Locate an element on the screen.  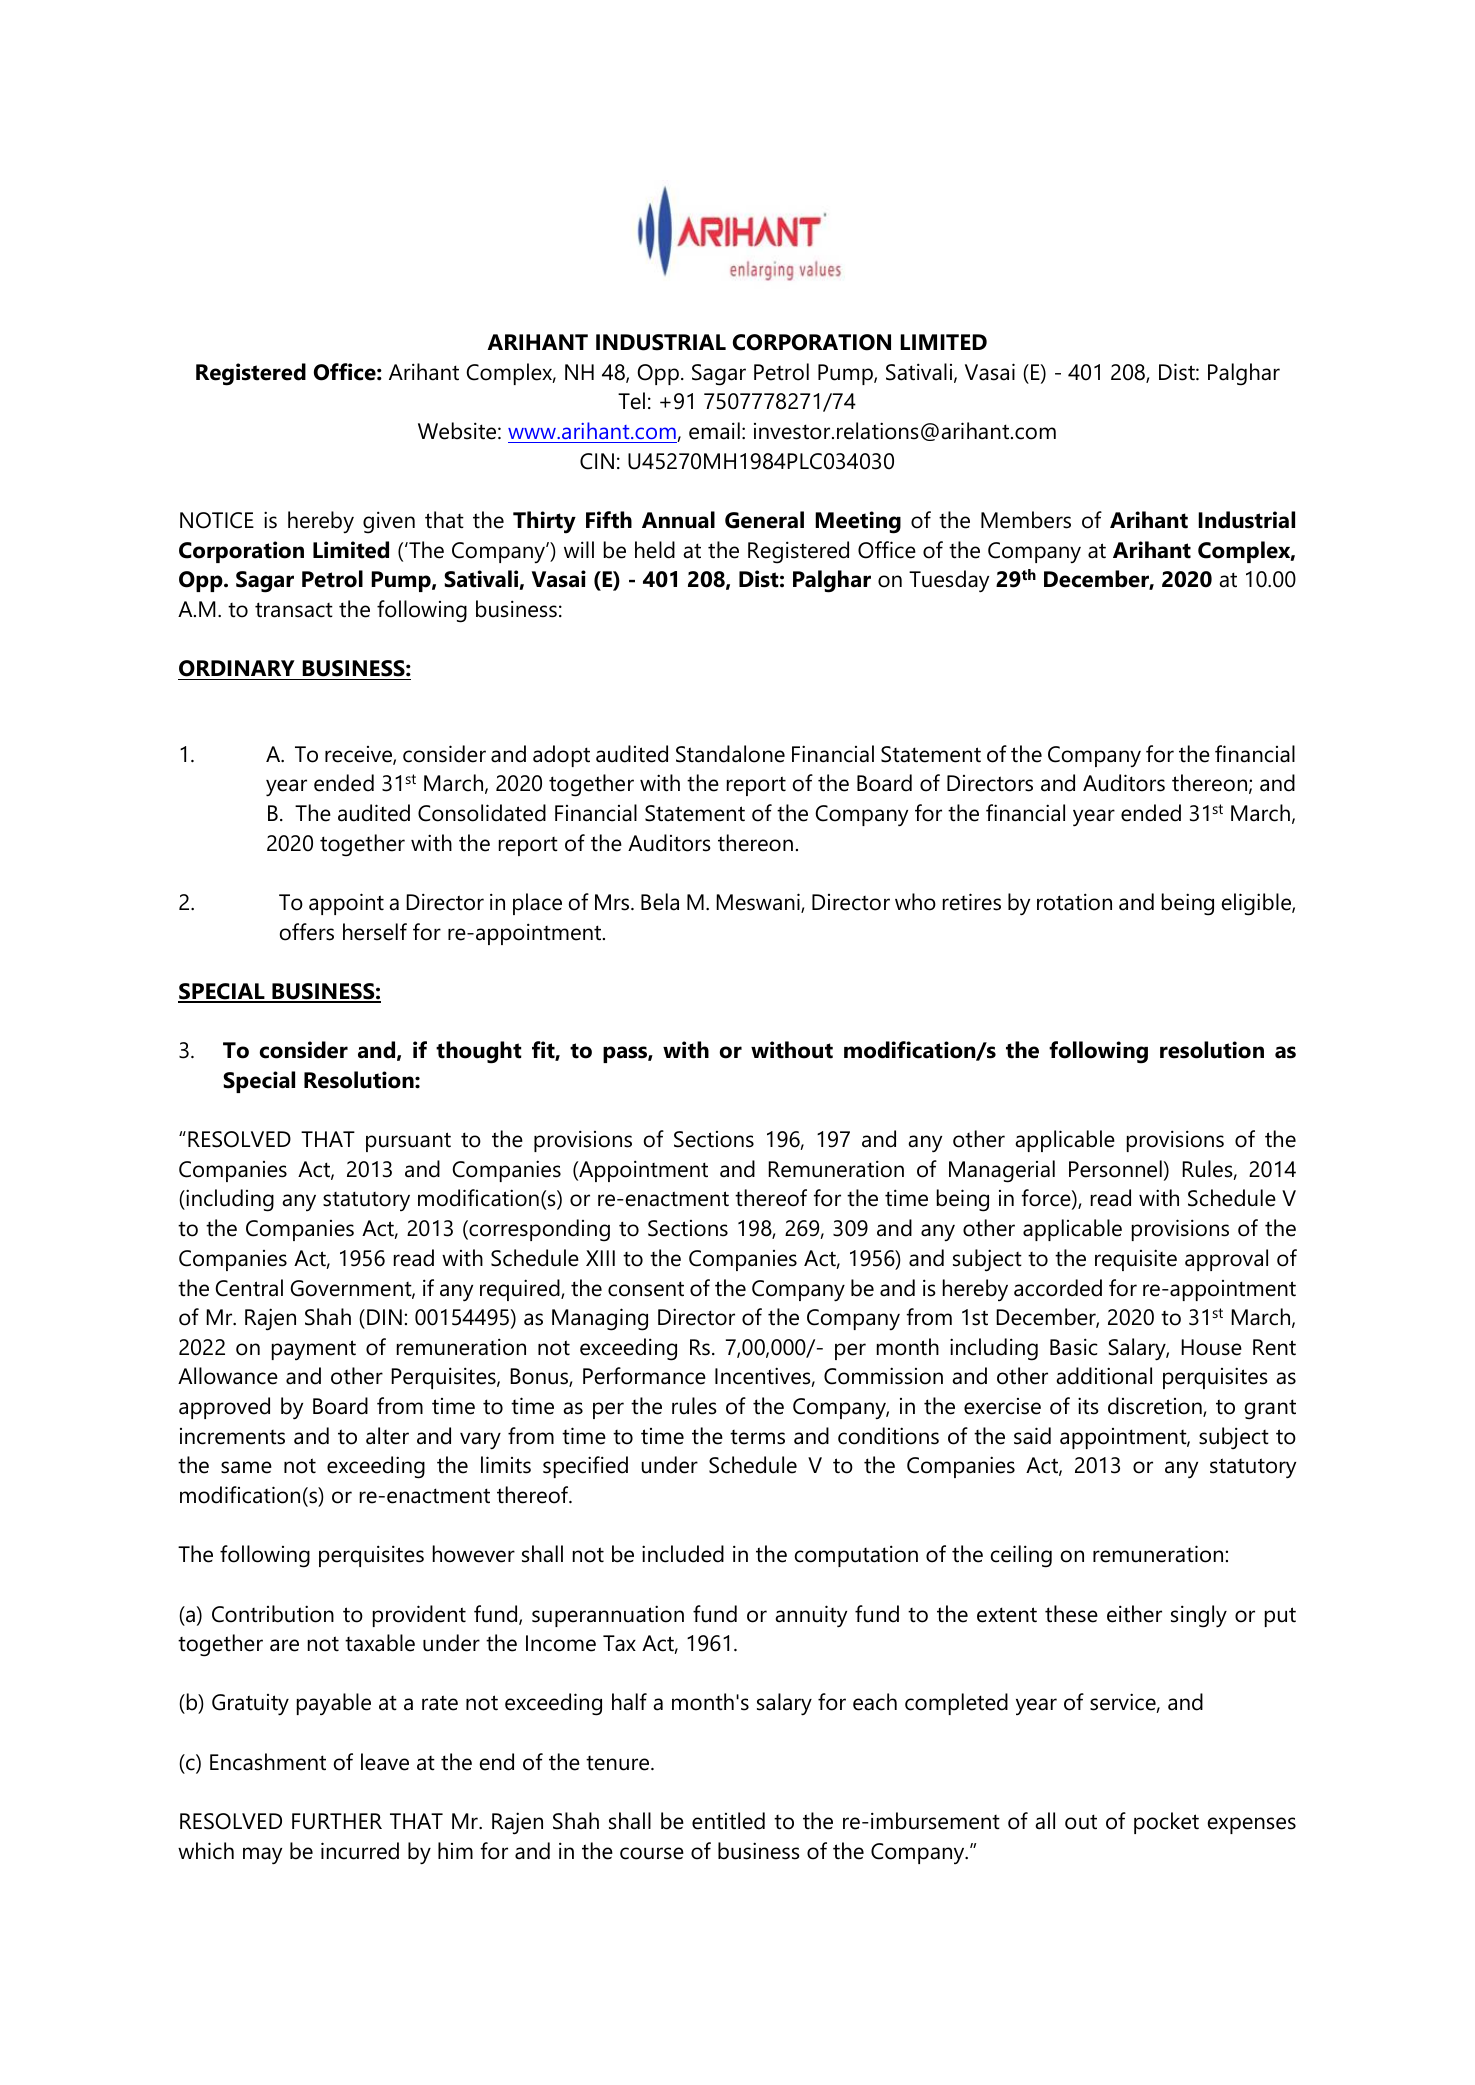
Members is located at coordinates (1026, 520).
